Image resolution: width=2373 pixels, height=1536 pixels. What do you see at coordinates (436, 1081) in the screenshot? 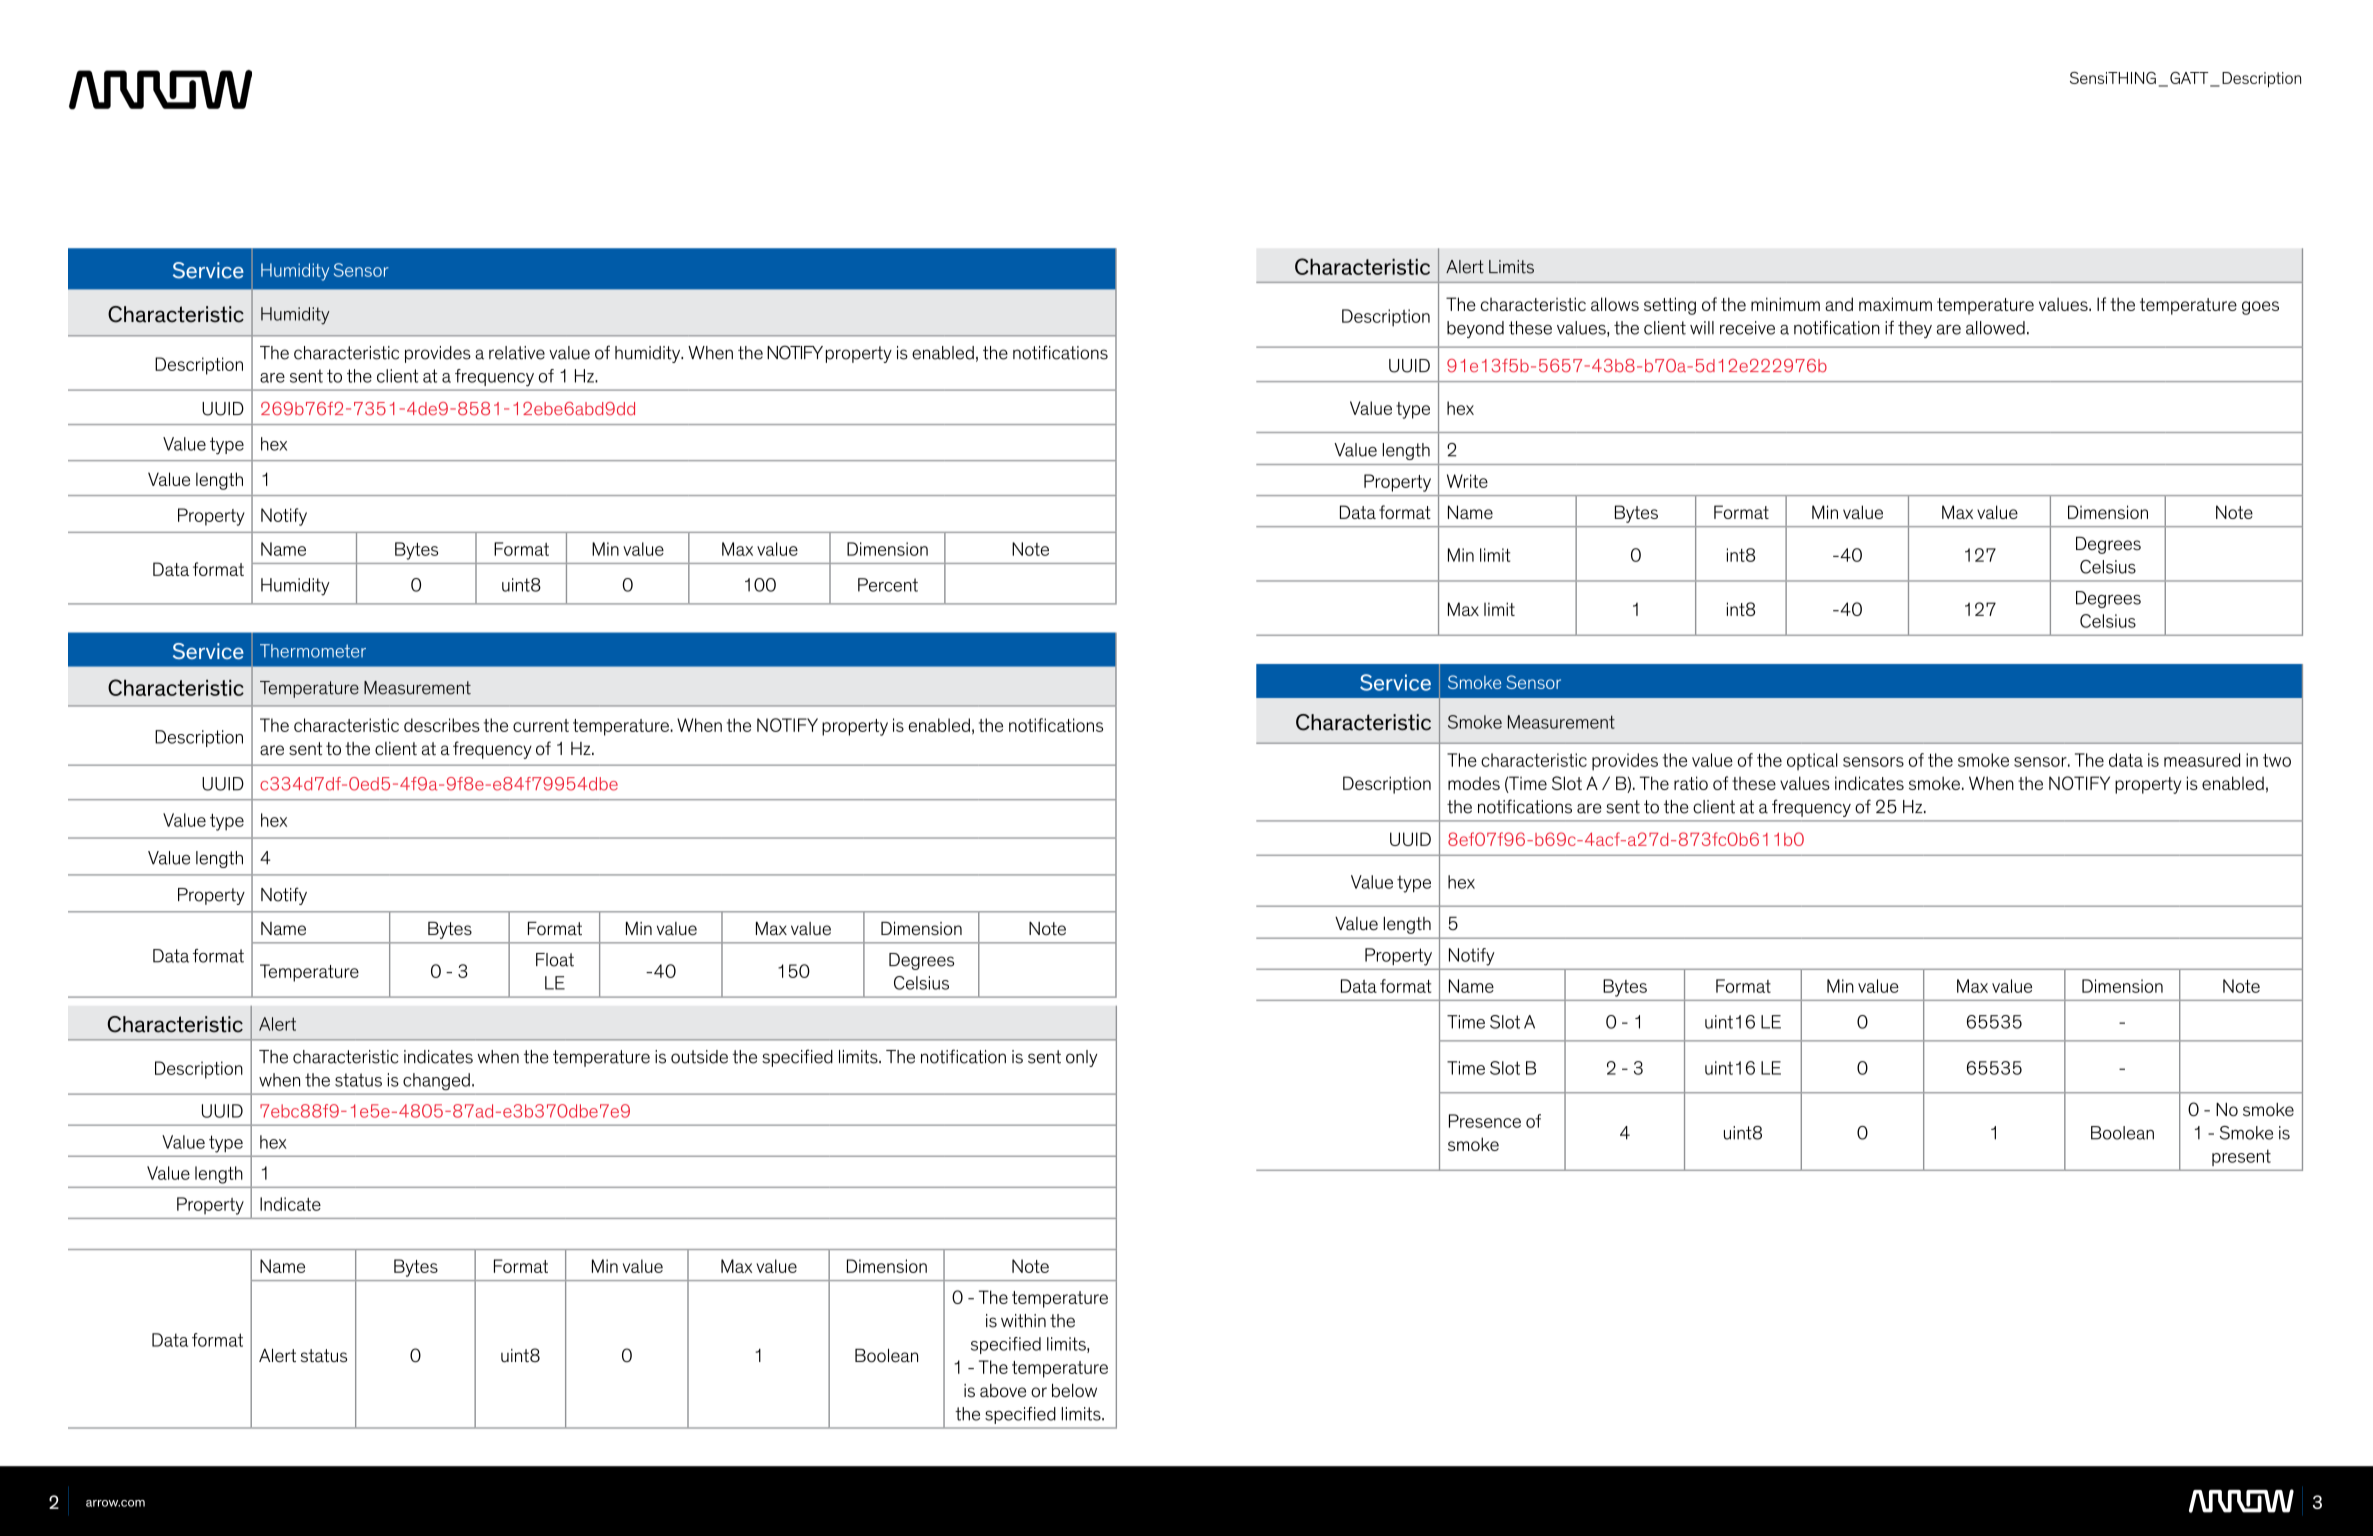
I see `changed` at bounding box center [436, 1081].
